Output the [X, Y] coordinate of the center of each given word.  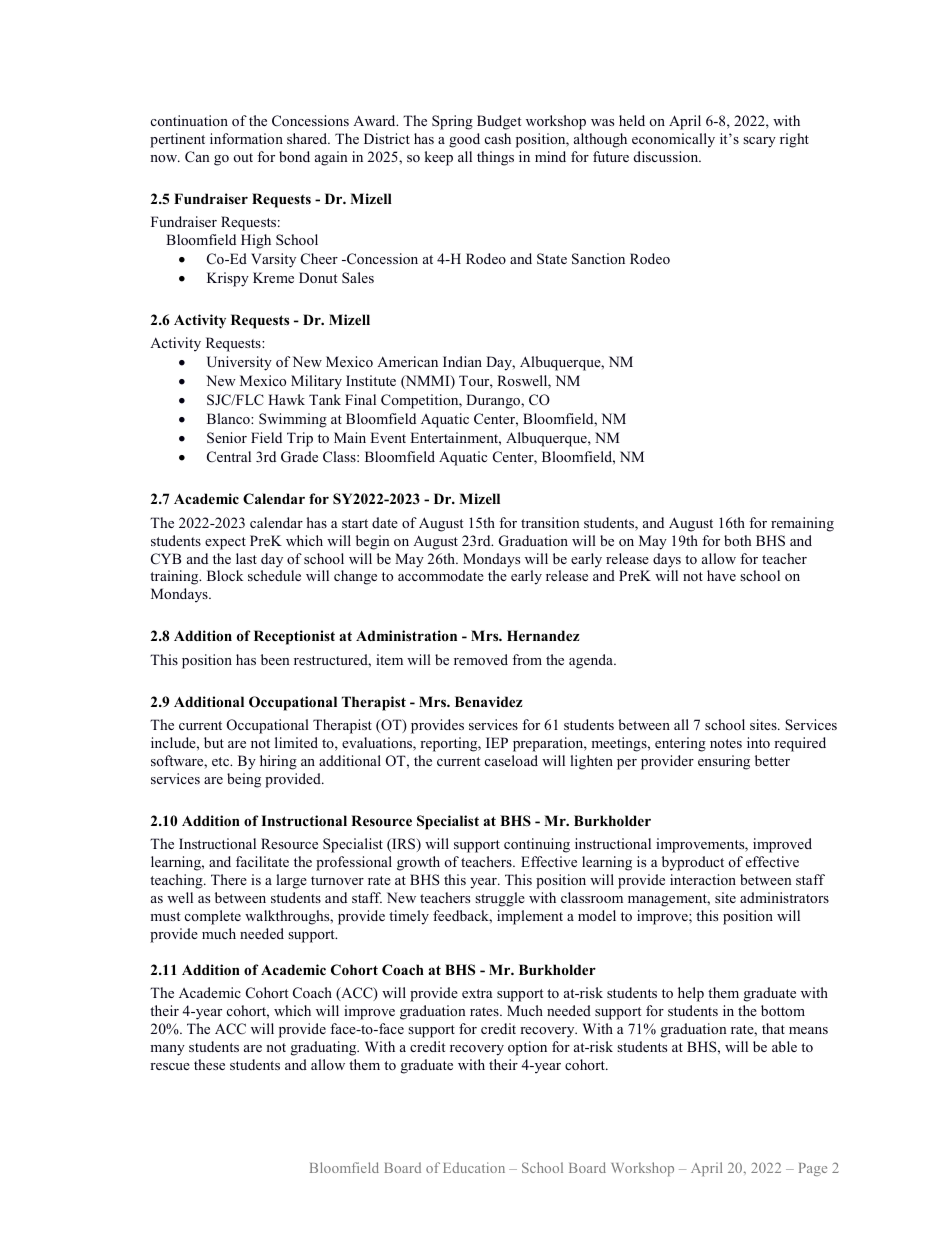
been [275, 659]
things [495, 158]
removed [481, 659]
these [209, 1064]
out [243, 157]
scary [759, 142]
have [721, 575]
